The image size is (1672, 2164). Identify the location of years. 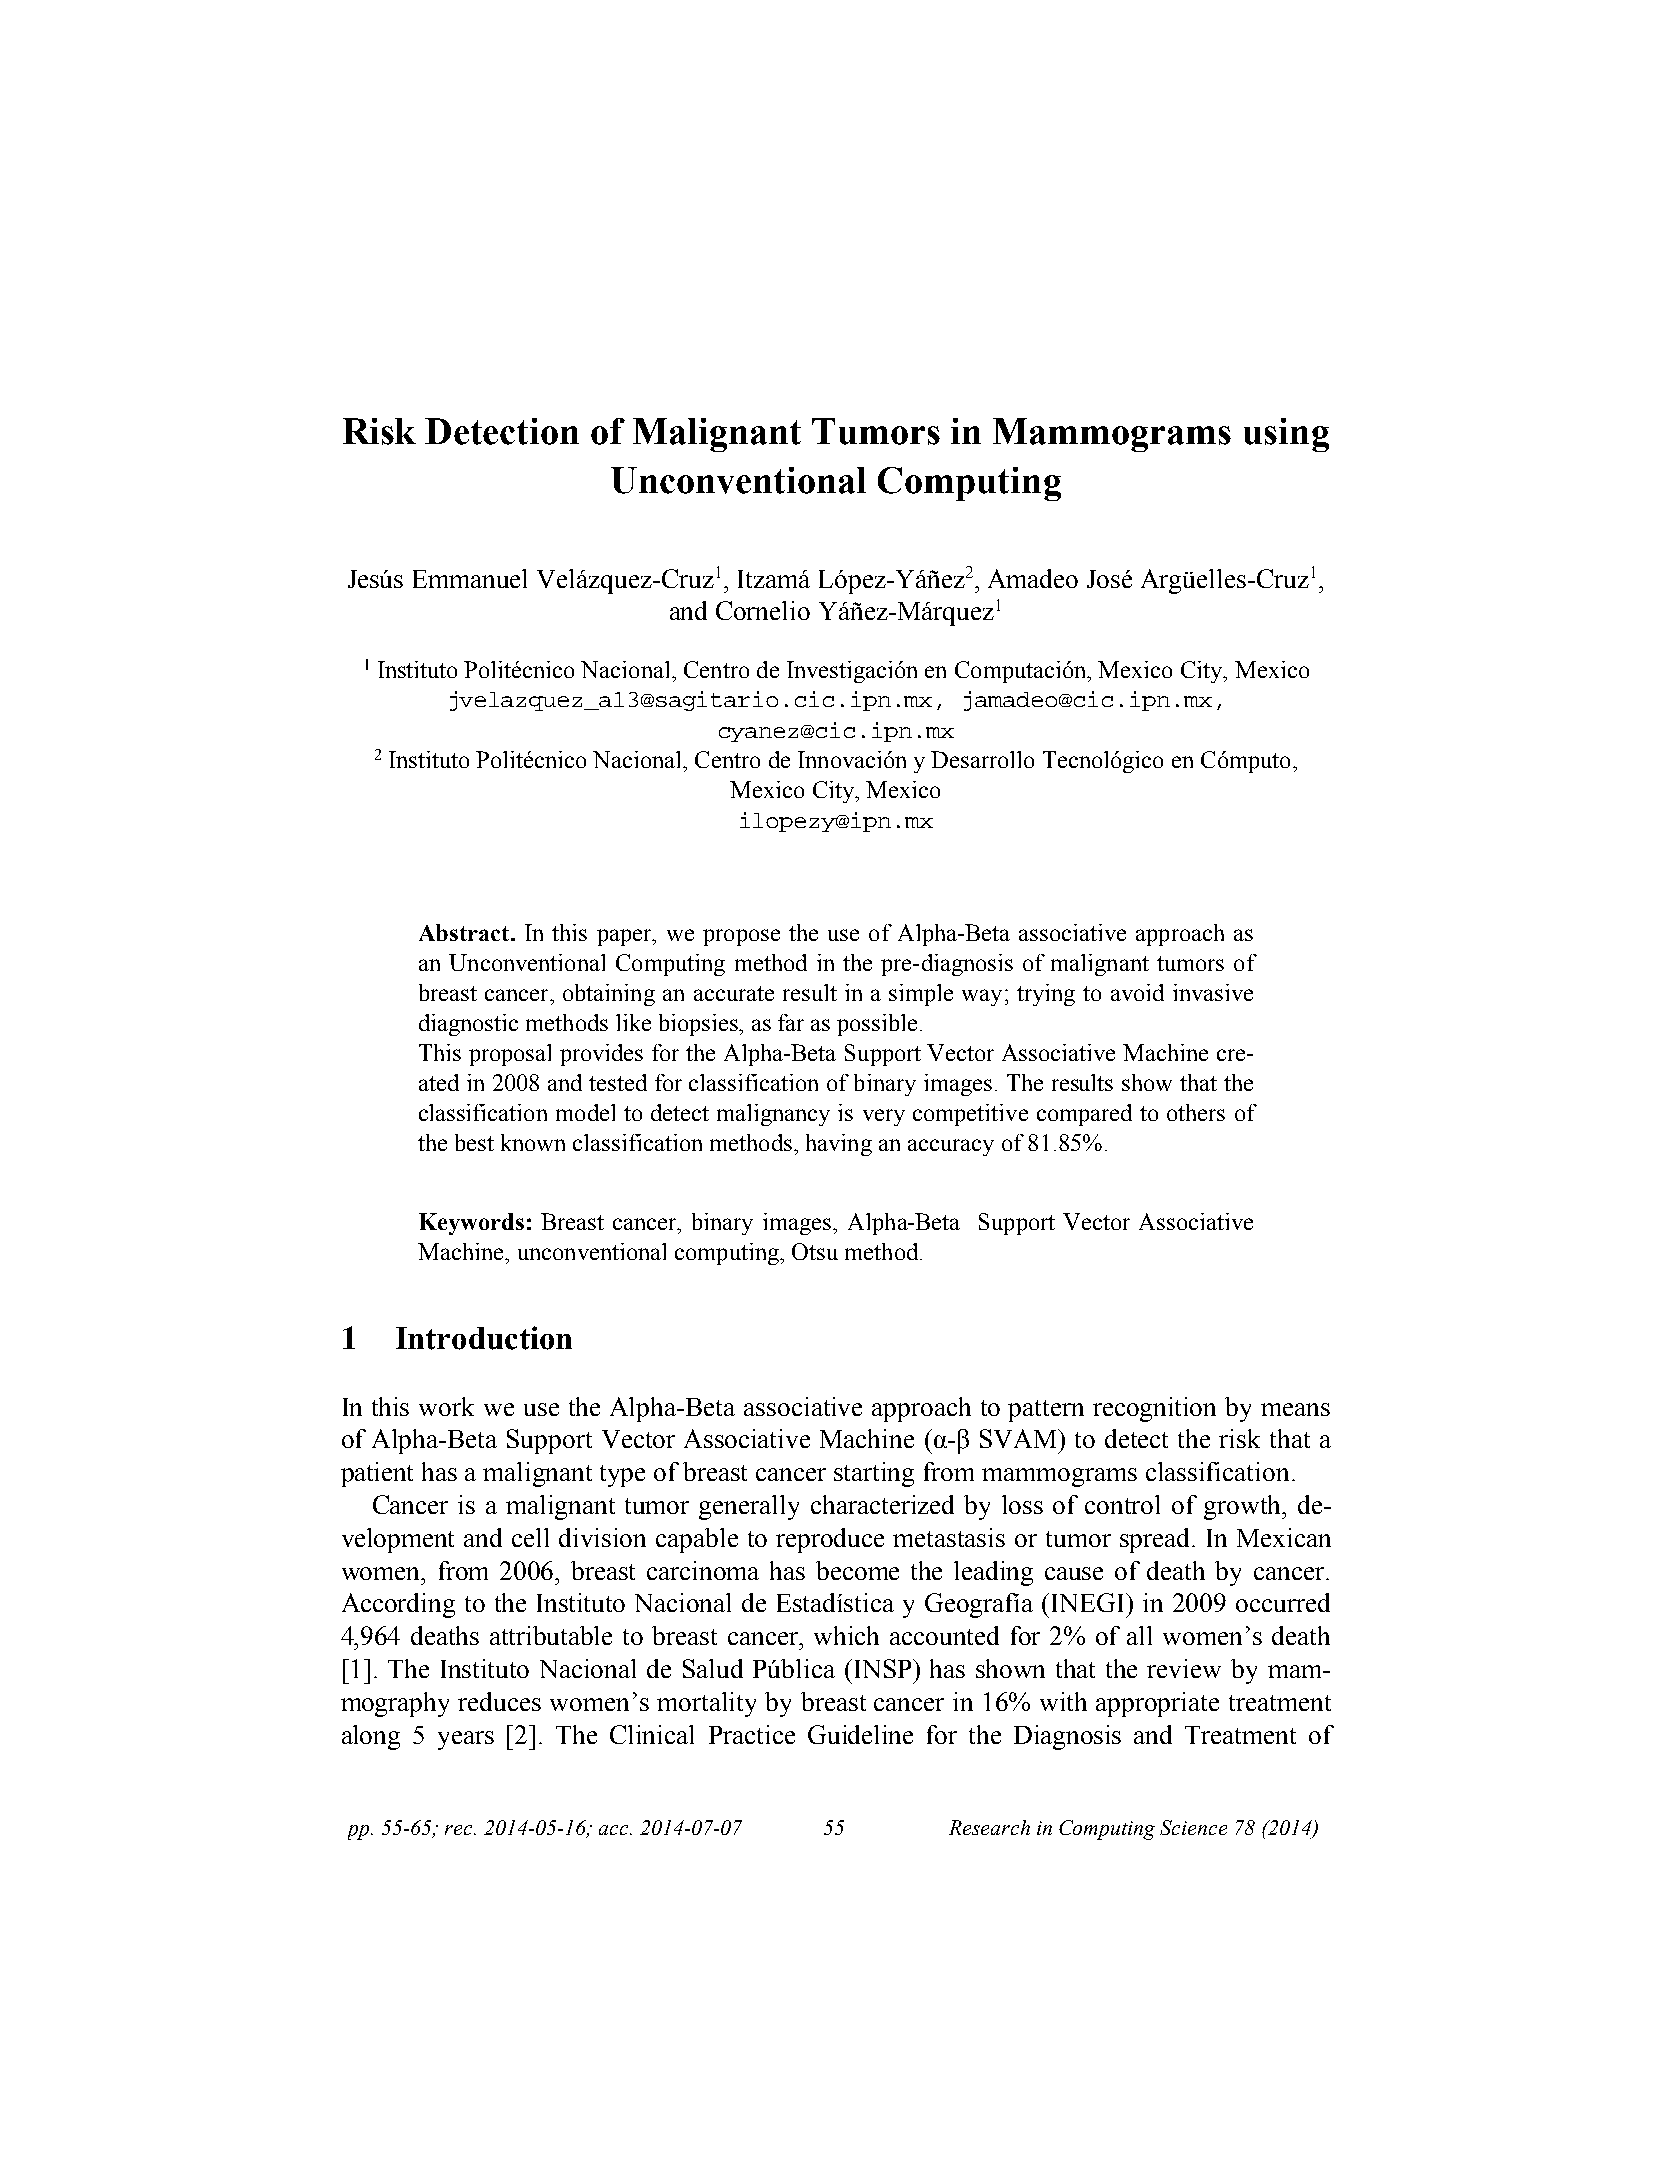
(466, 1740).
